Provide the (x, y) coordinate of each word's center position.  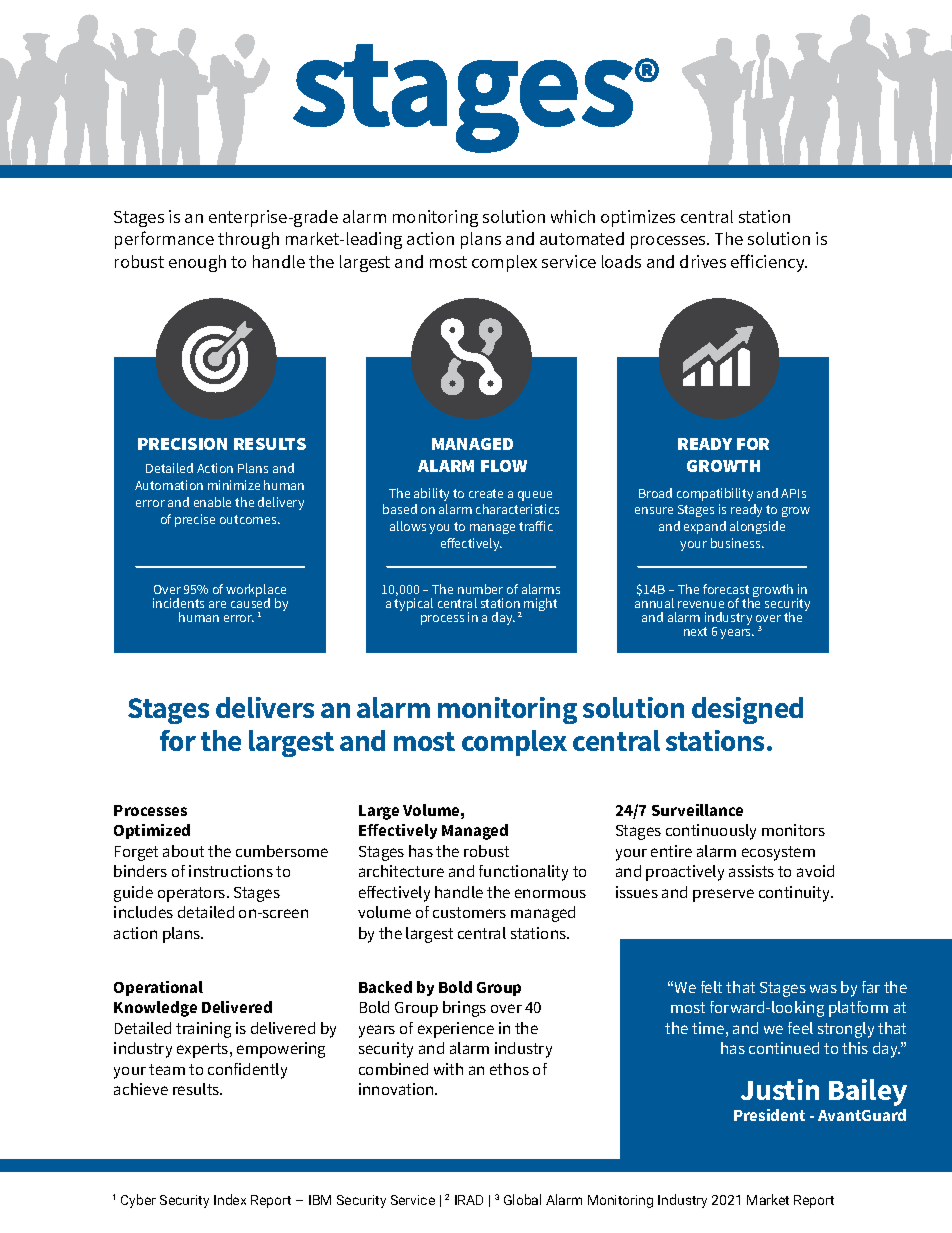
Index (230, 1199)
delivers (265, 707)
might (540, 604)
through (248, 240)
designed (747, 710)
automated (582, 238)
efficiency (769, 263)
